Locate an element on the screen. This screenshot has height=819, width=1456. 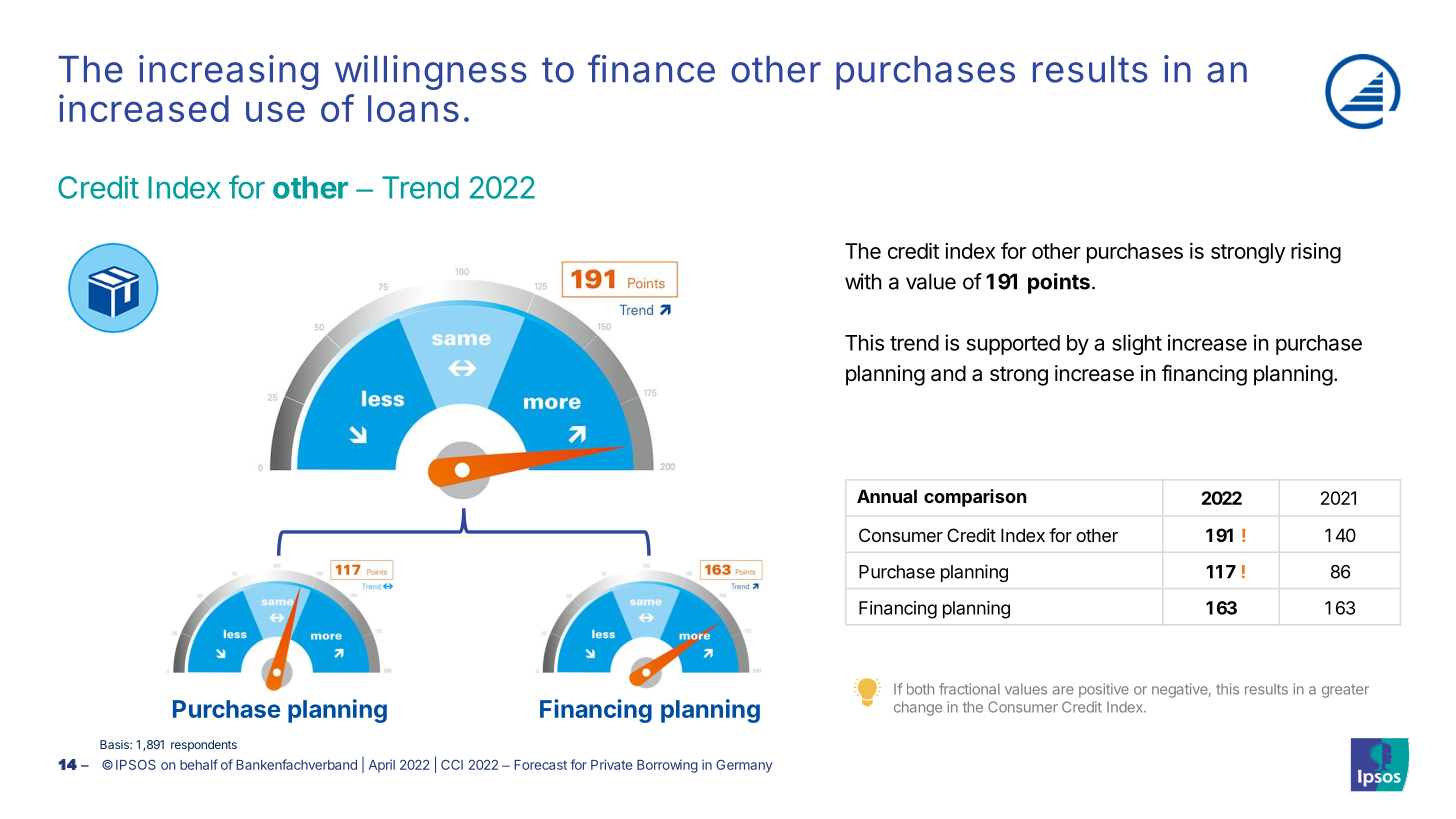
respondents is located at coordinates (204, 746).
